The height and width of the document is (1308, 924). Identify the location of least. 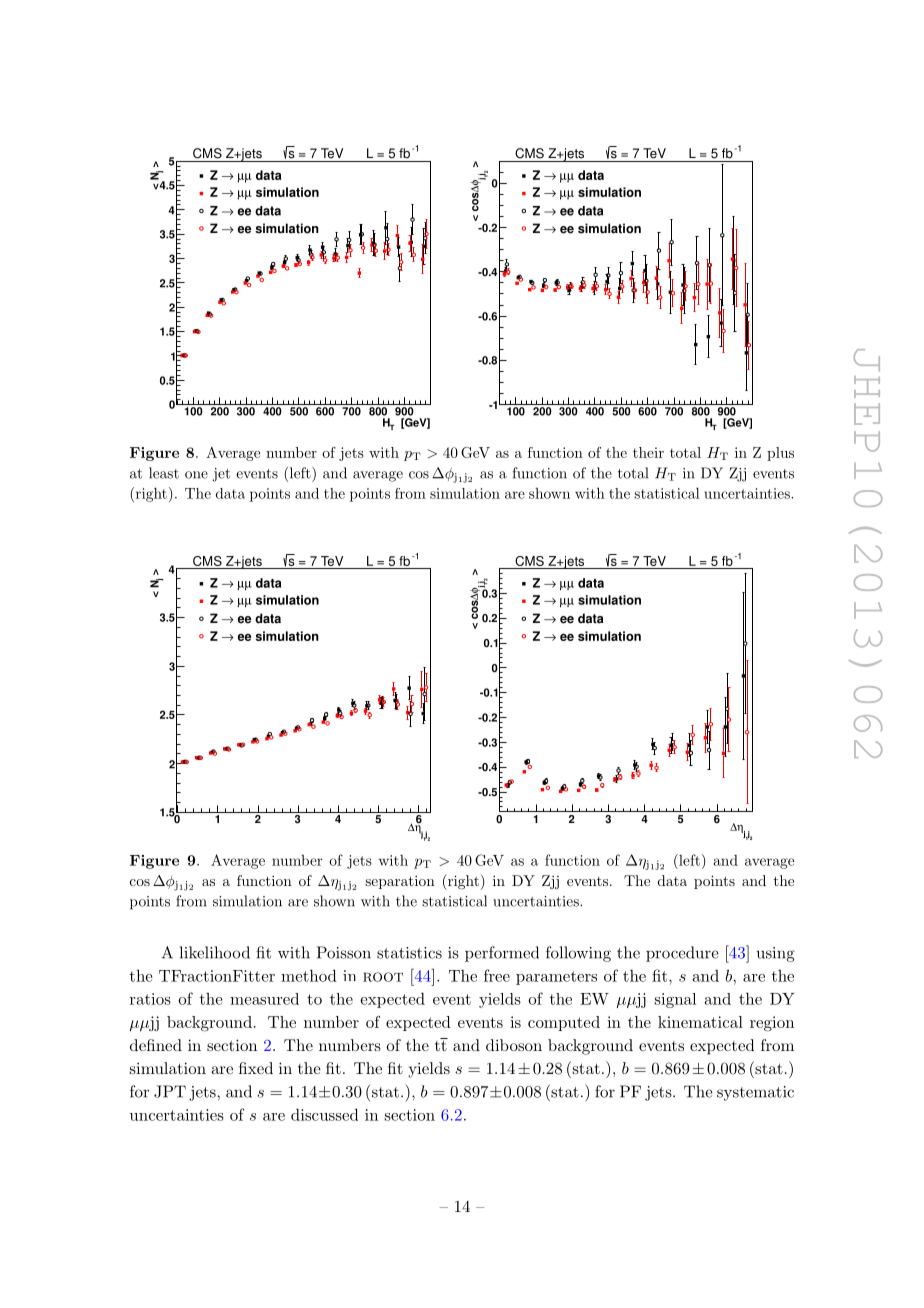
(164, 473).
